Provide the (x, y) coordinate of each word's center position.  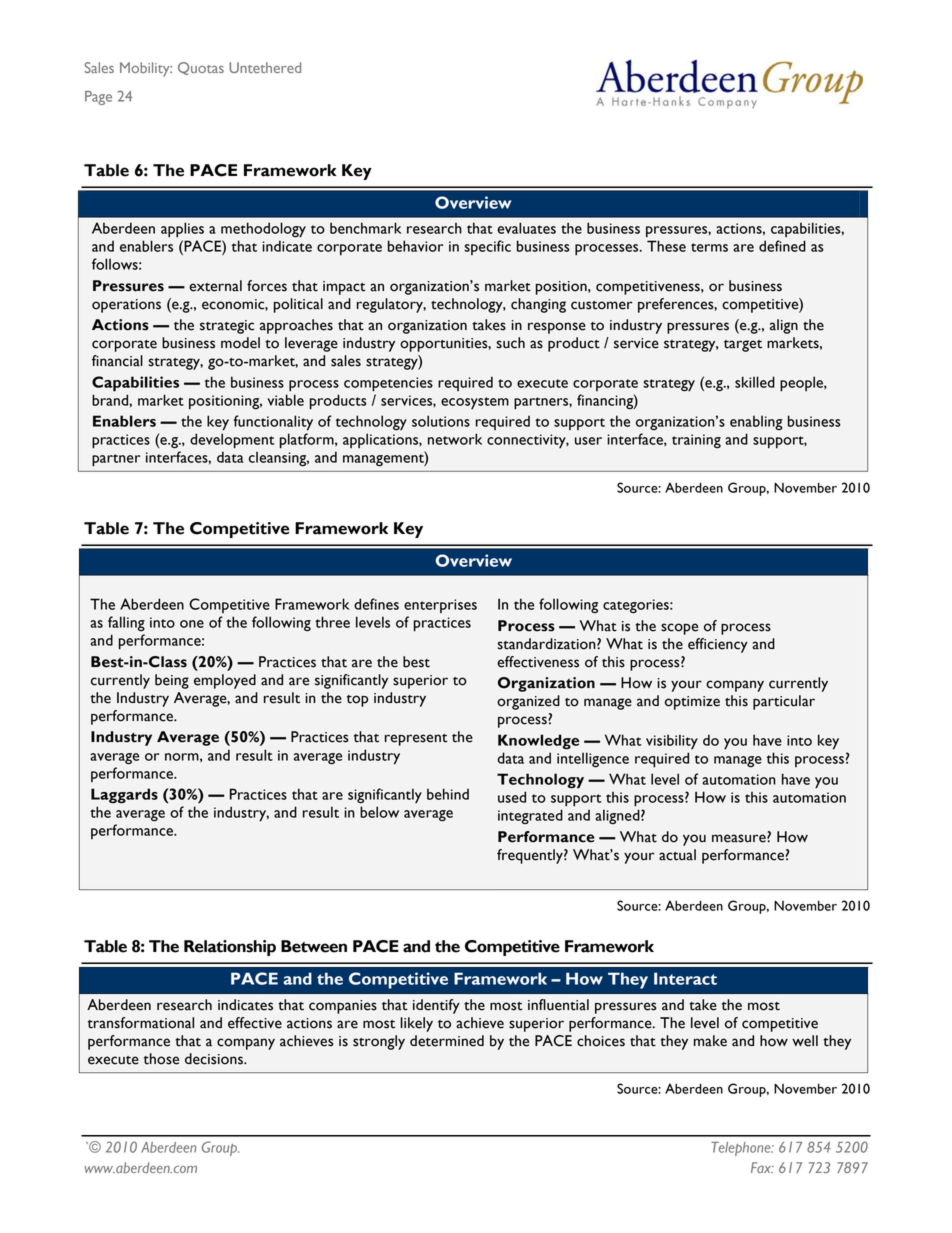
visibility (672, 741)
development (232, 441)
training (696, 441)
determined (447, 1041)
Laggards (124, 796)
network (455, 439)
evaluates (526, 228)
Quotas (201, 68)
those (161, 1059)
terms (709, 247)
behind (448, 794)
